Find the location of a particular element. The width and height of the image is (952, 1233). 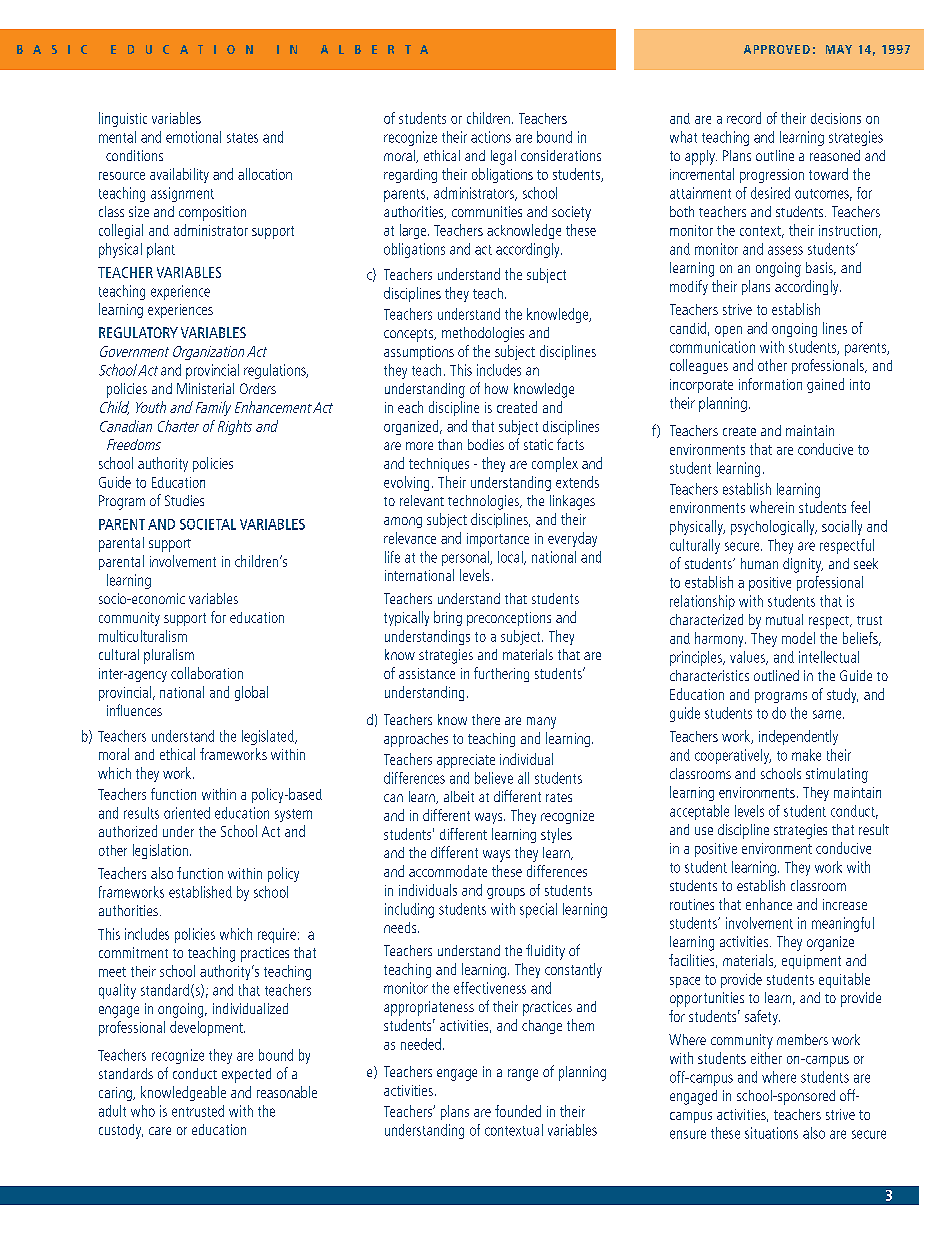

expected is located at coordinates (246, 1075).
